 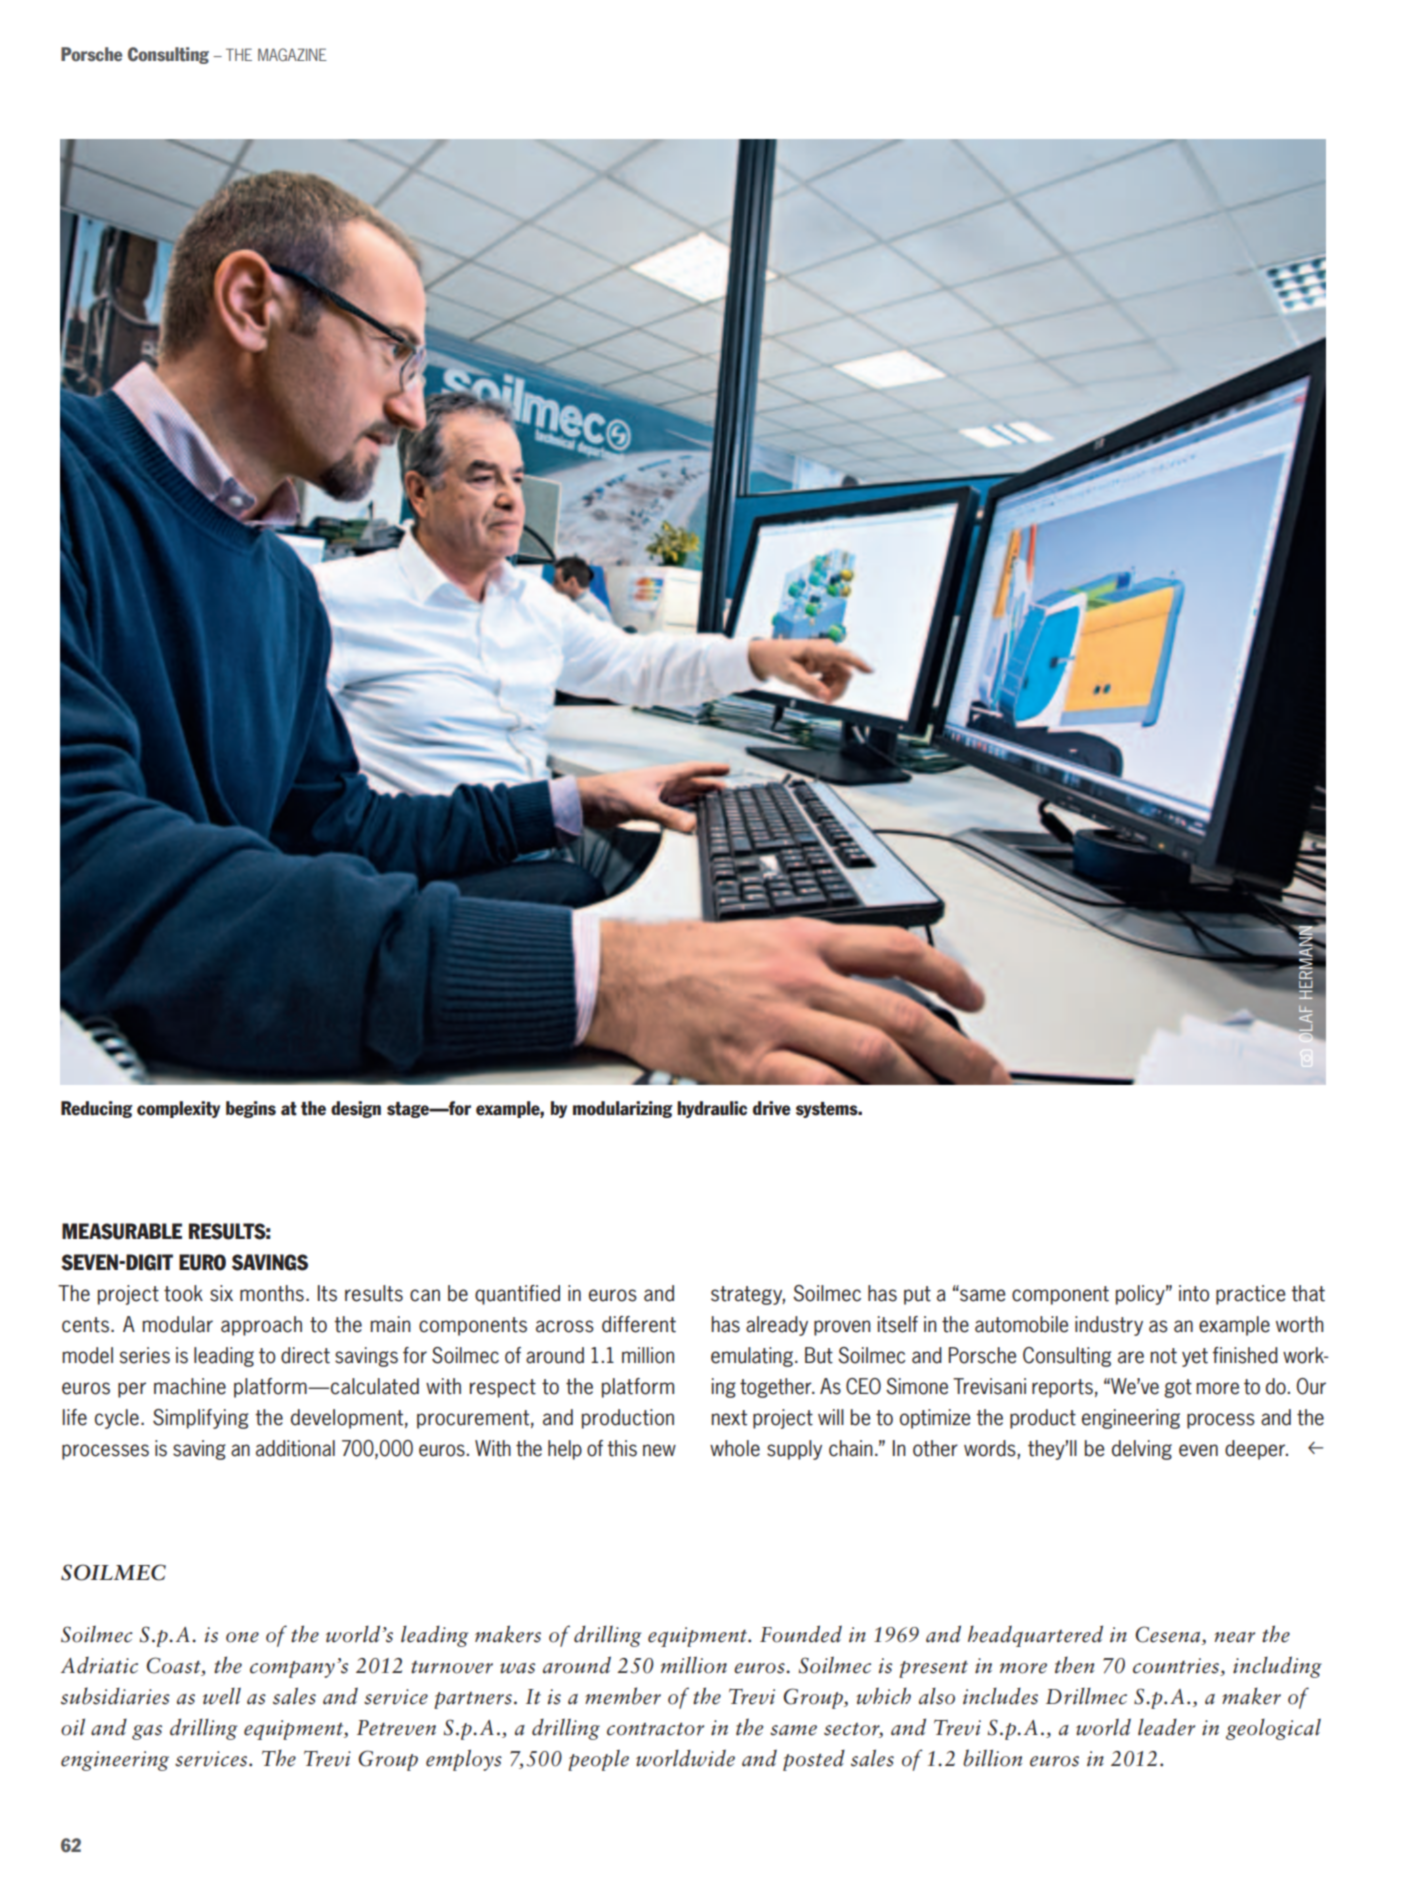 What do you see at coordinates (292, 54) in the page?
I see `Magazine` at bounding box center [292, 54].
